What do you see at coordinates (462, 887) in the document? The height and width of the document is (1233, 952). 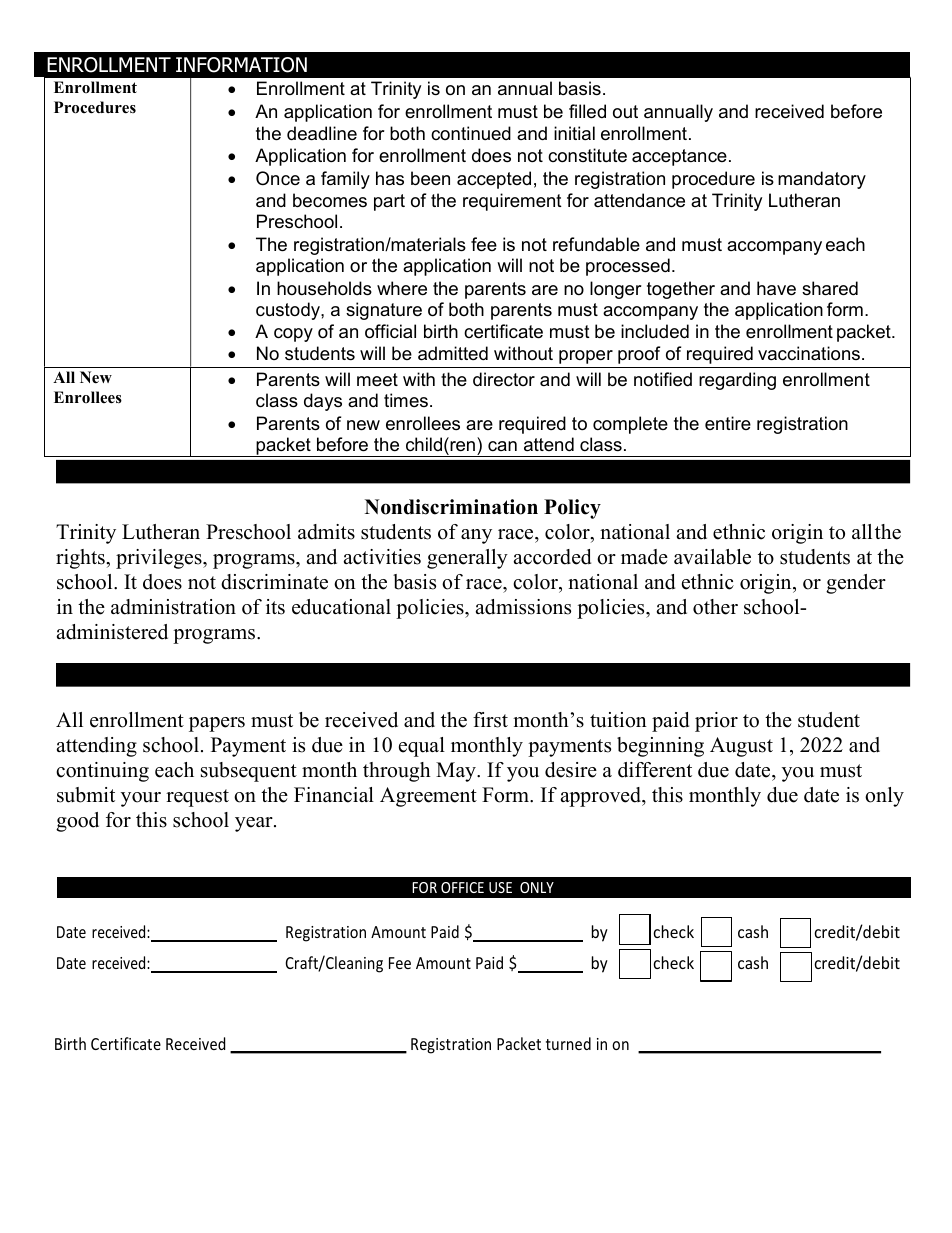 I see `OFFICE` at bounding box center [462, 887].
